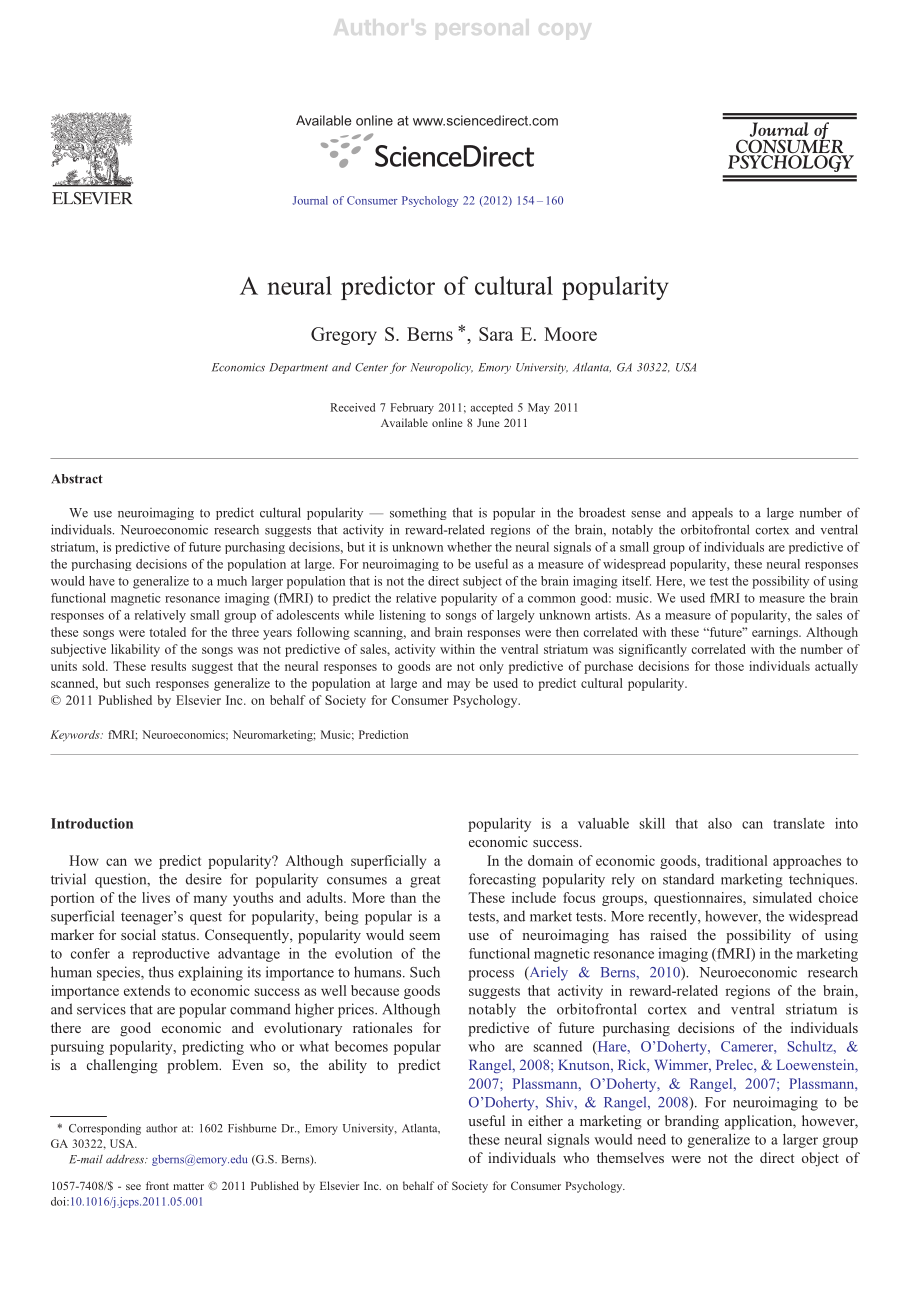  Describe the element at coordinates (298, 368) in the screenshot. I see `Department` at that location.
